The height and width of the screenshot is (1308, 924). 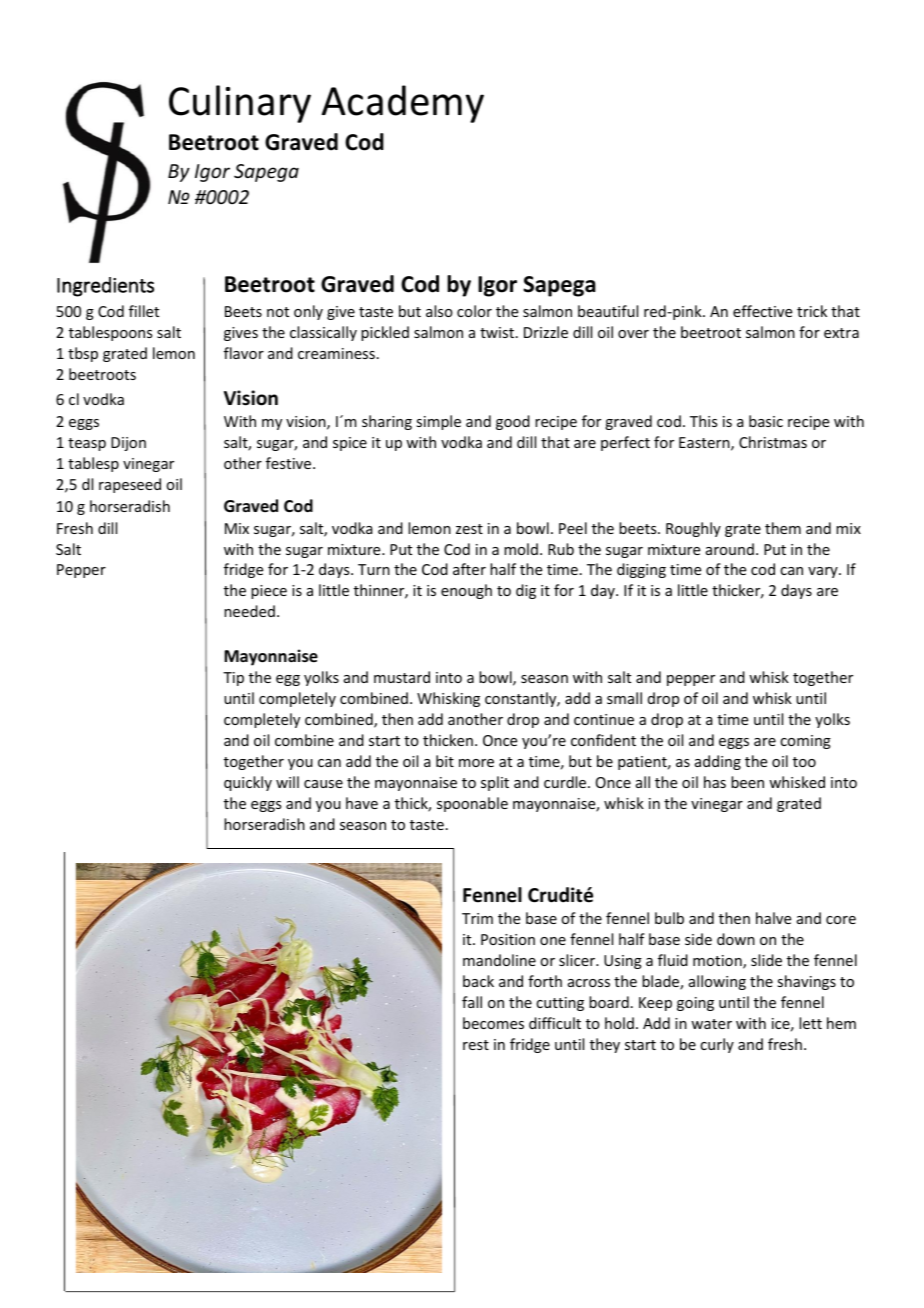 What do you see at coordinates (495, 783) in the screenshot?
I see `split` at bounding box center [495, 783].
